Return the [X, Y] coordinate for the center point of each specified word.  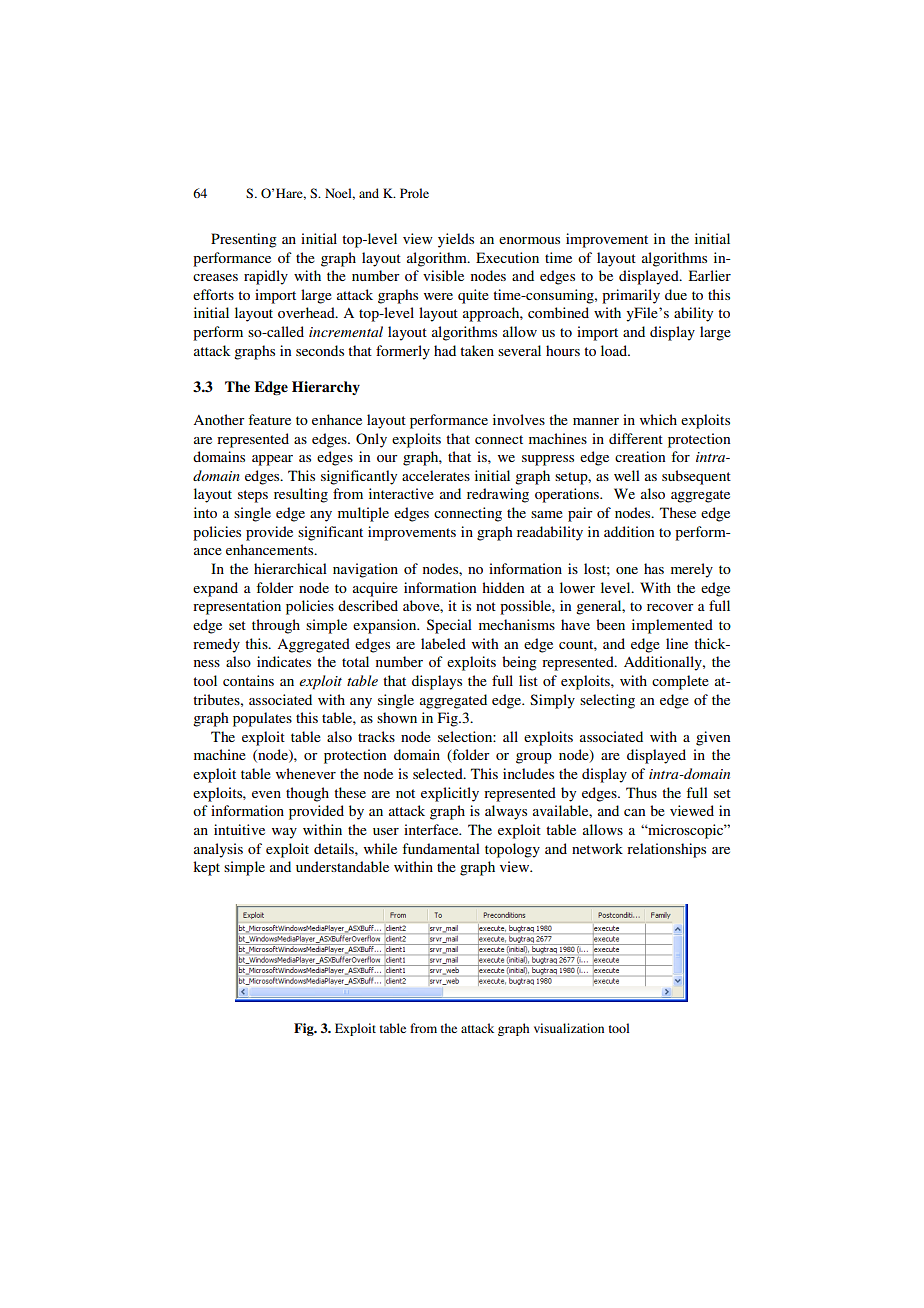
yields [456, 240]
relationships [666, 850]
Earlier [710, 275]
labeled [443, 643]
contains [248, 680]
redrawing [498, 495]
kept [206, 868]
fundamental [441, 848]
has [654, 568]
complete [680, 682]
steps [253, 496]
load [615, 350]
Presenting [244, 240]
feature [269, 419]
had [445, 350]
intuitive [239, 829]
